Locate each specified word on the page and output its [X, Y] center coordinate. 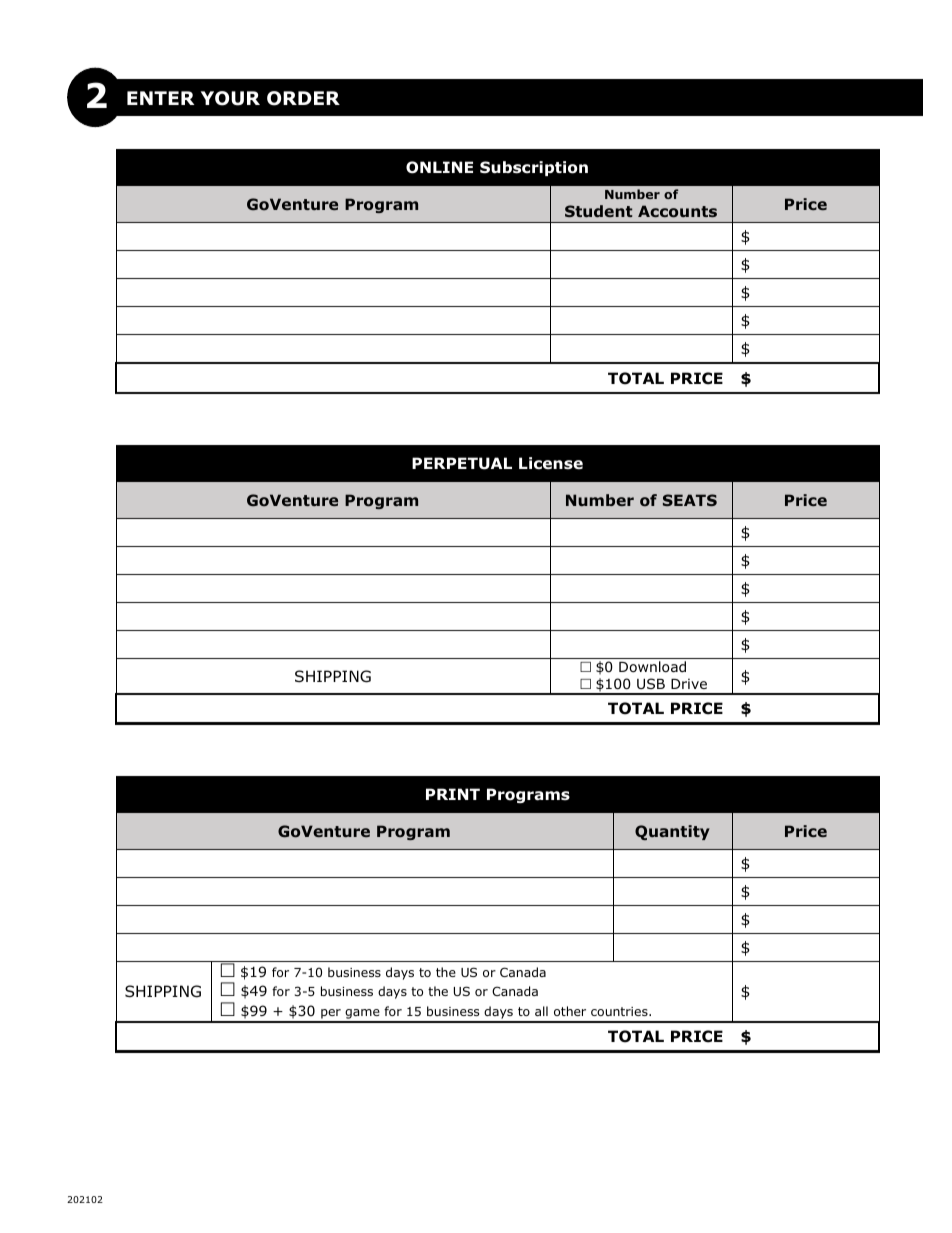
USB [651, 683]
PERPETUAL [462, 463]
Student [598, 211]
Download [652, 667]
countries [620, 1011]
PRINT [453, 794]
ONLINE [439, 167]
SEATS [690, 500]
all [541, 1011]
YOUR [230, 98]
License [551, 463]
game [362, 1015]
